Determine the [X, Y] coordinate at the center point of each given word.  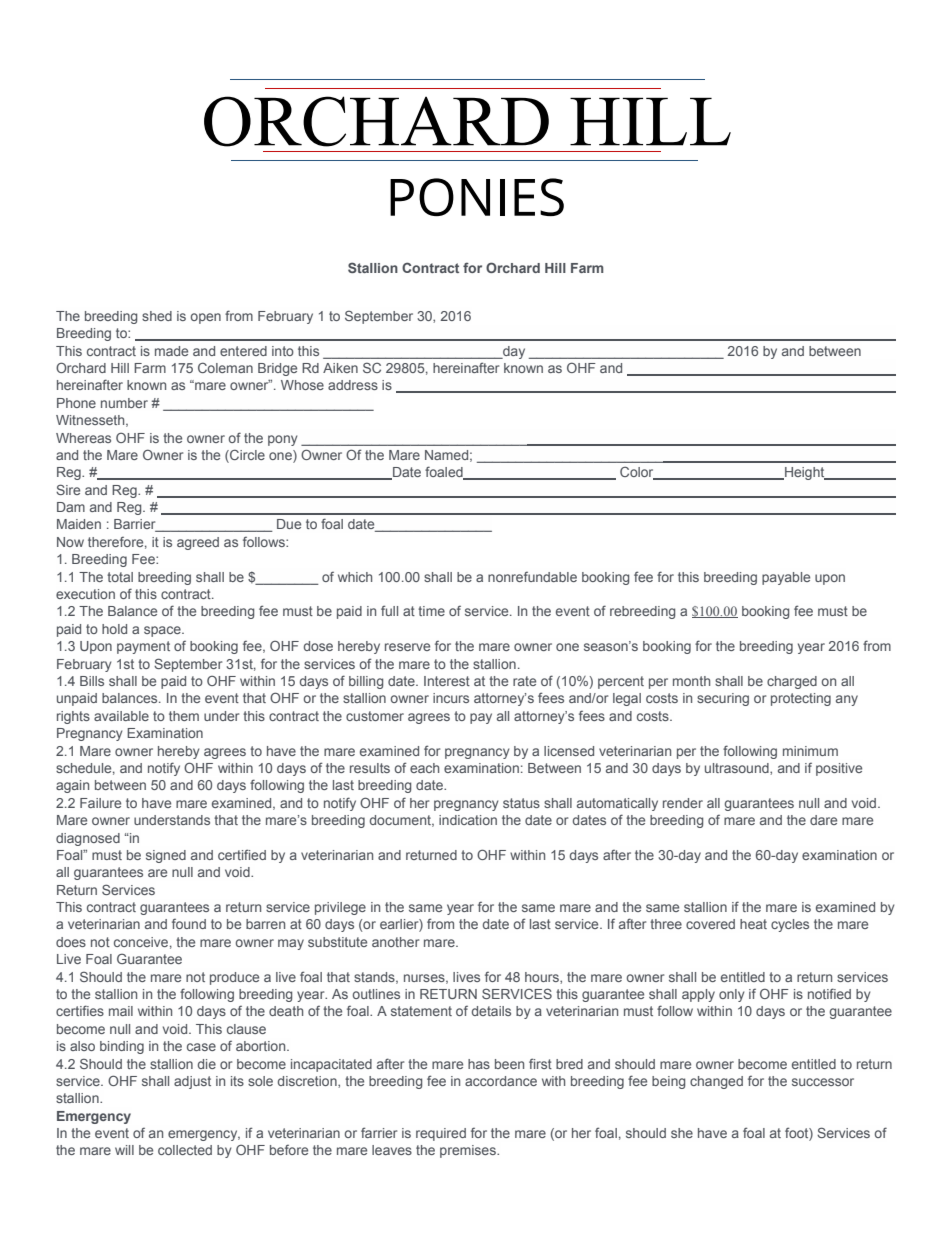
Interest [447, 681]
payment [143, 647]
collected [185, 1150]
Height [805, 473]
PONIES [477, 197]
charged [792, 682]
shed [157, 316]
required [441, 1134]
